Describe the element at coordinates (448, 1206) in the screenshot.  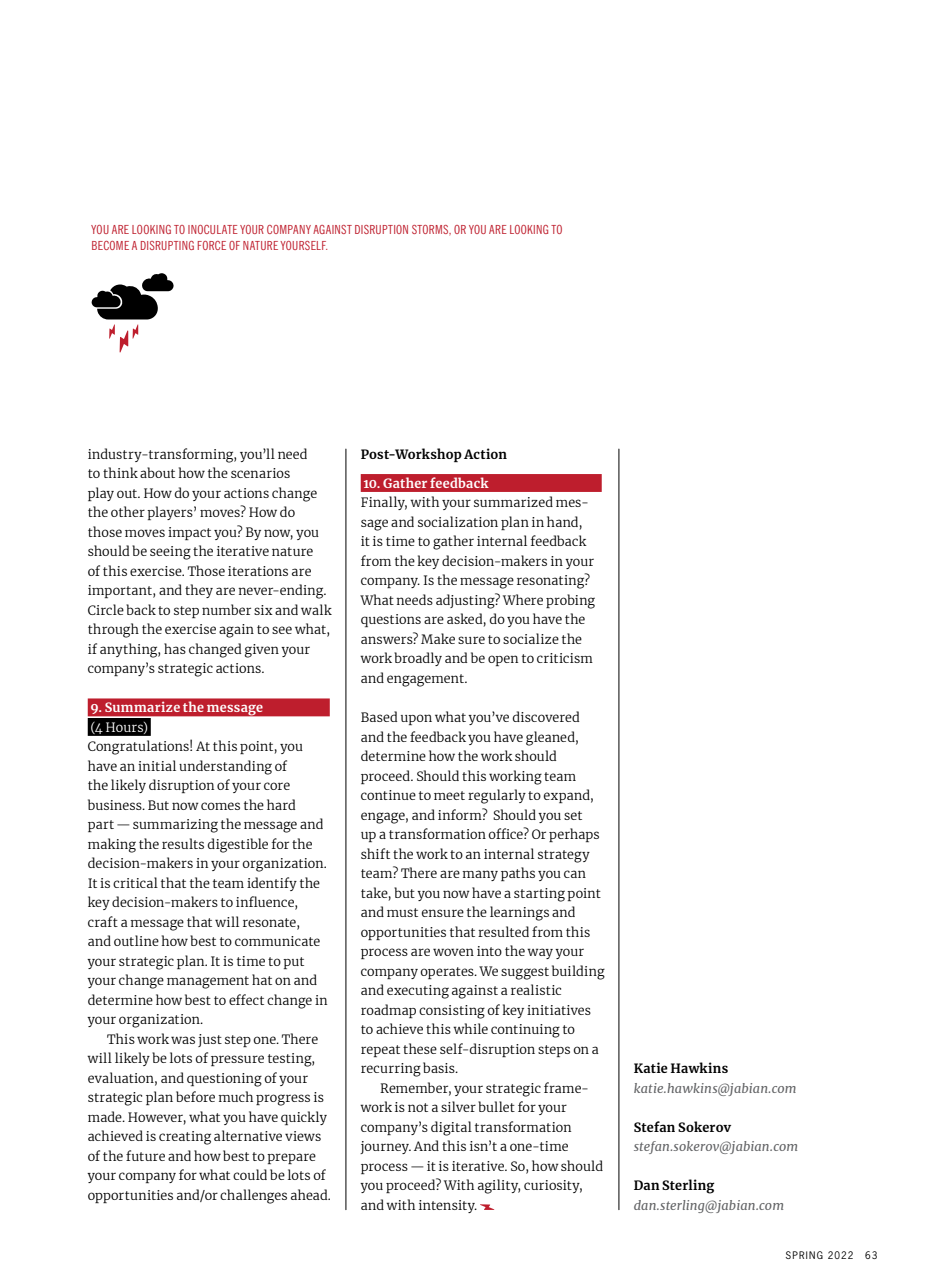
I see `intensity` at that location.
